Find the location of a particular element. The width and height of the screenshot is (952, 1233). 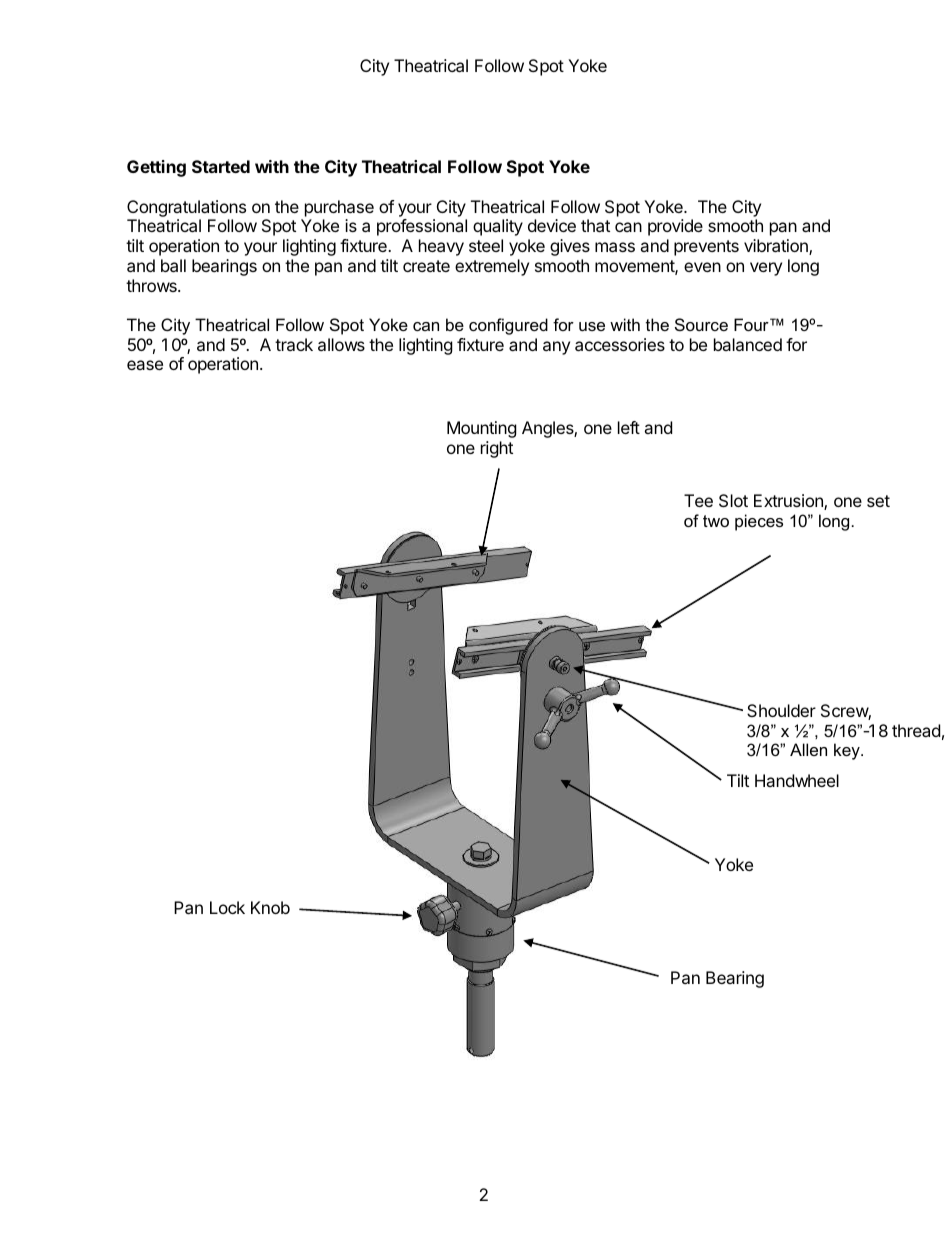

pieces is located at coordinates (759, 522).
